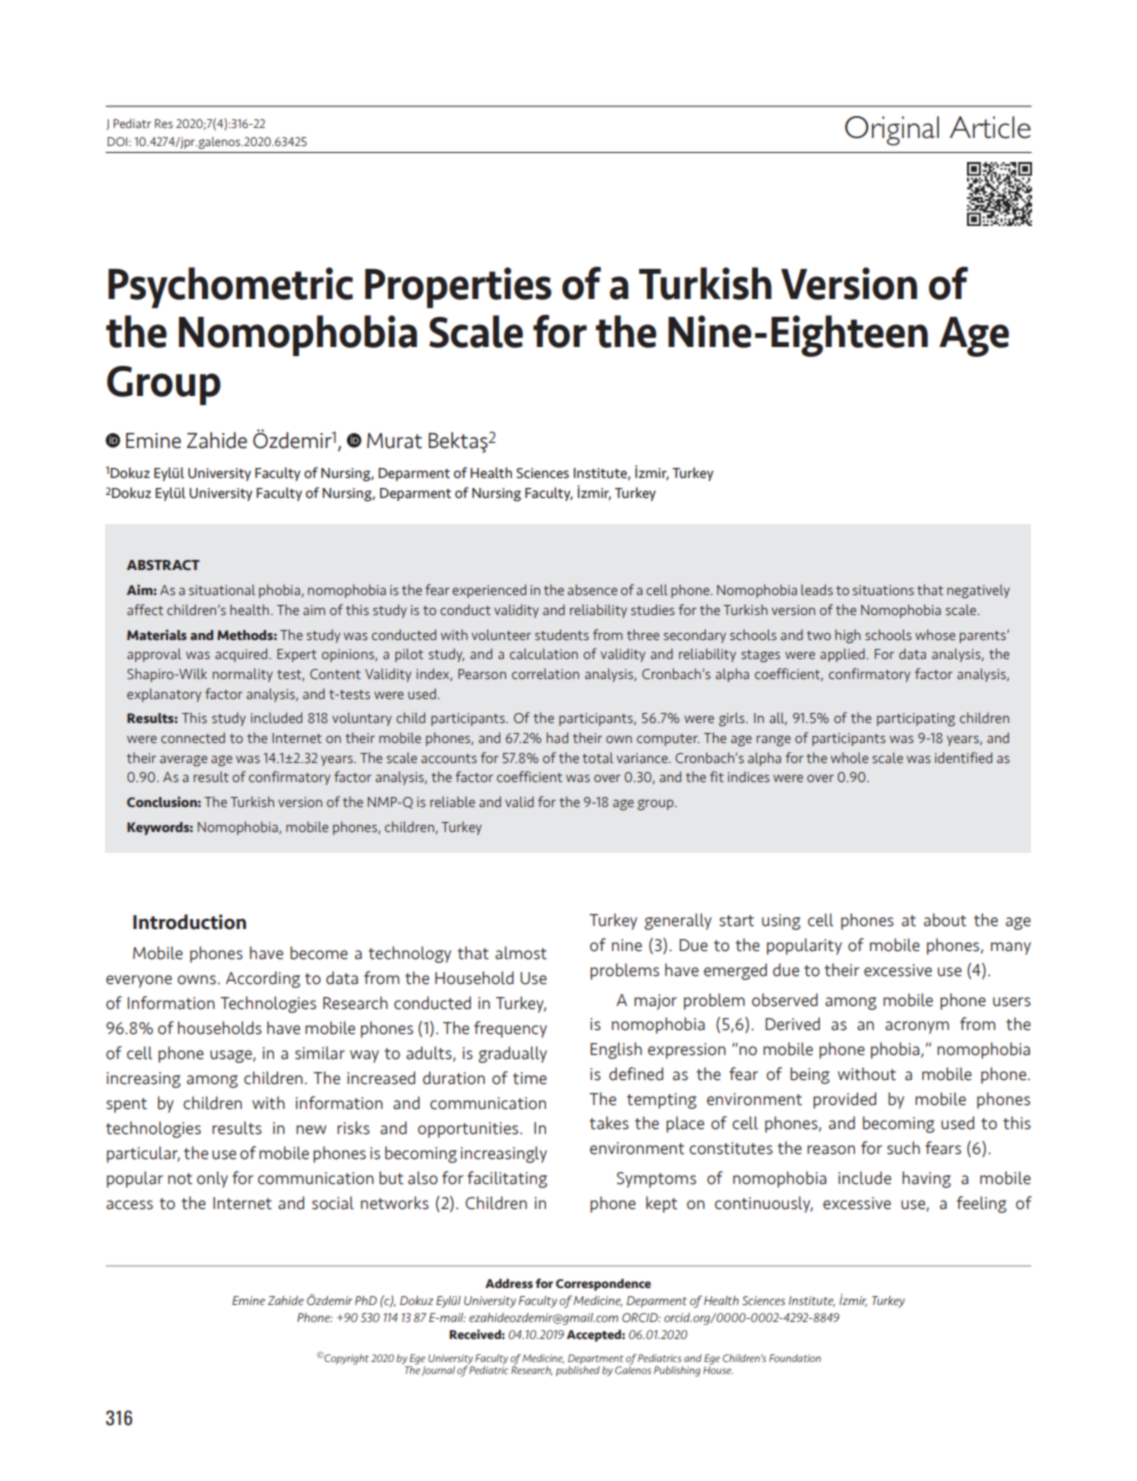  What do you see at coordinates (230, 287) in the image?
I see `Psychometric` at bounding box center [230, 287].
